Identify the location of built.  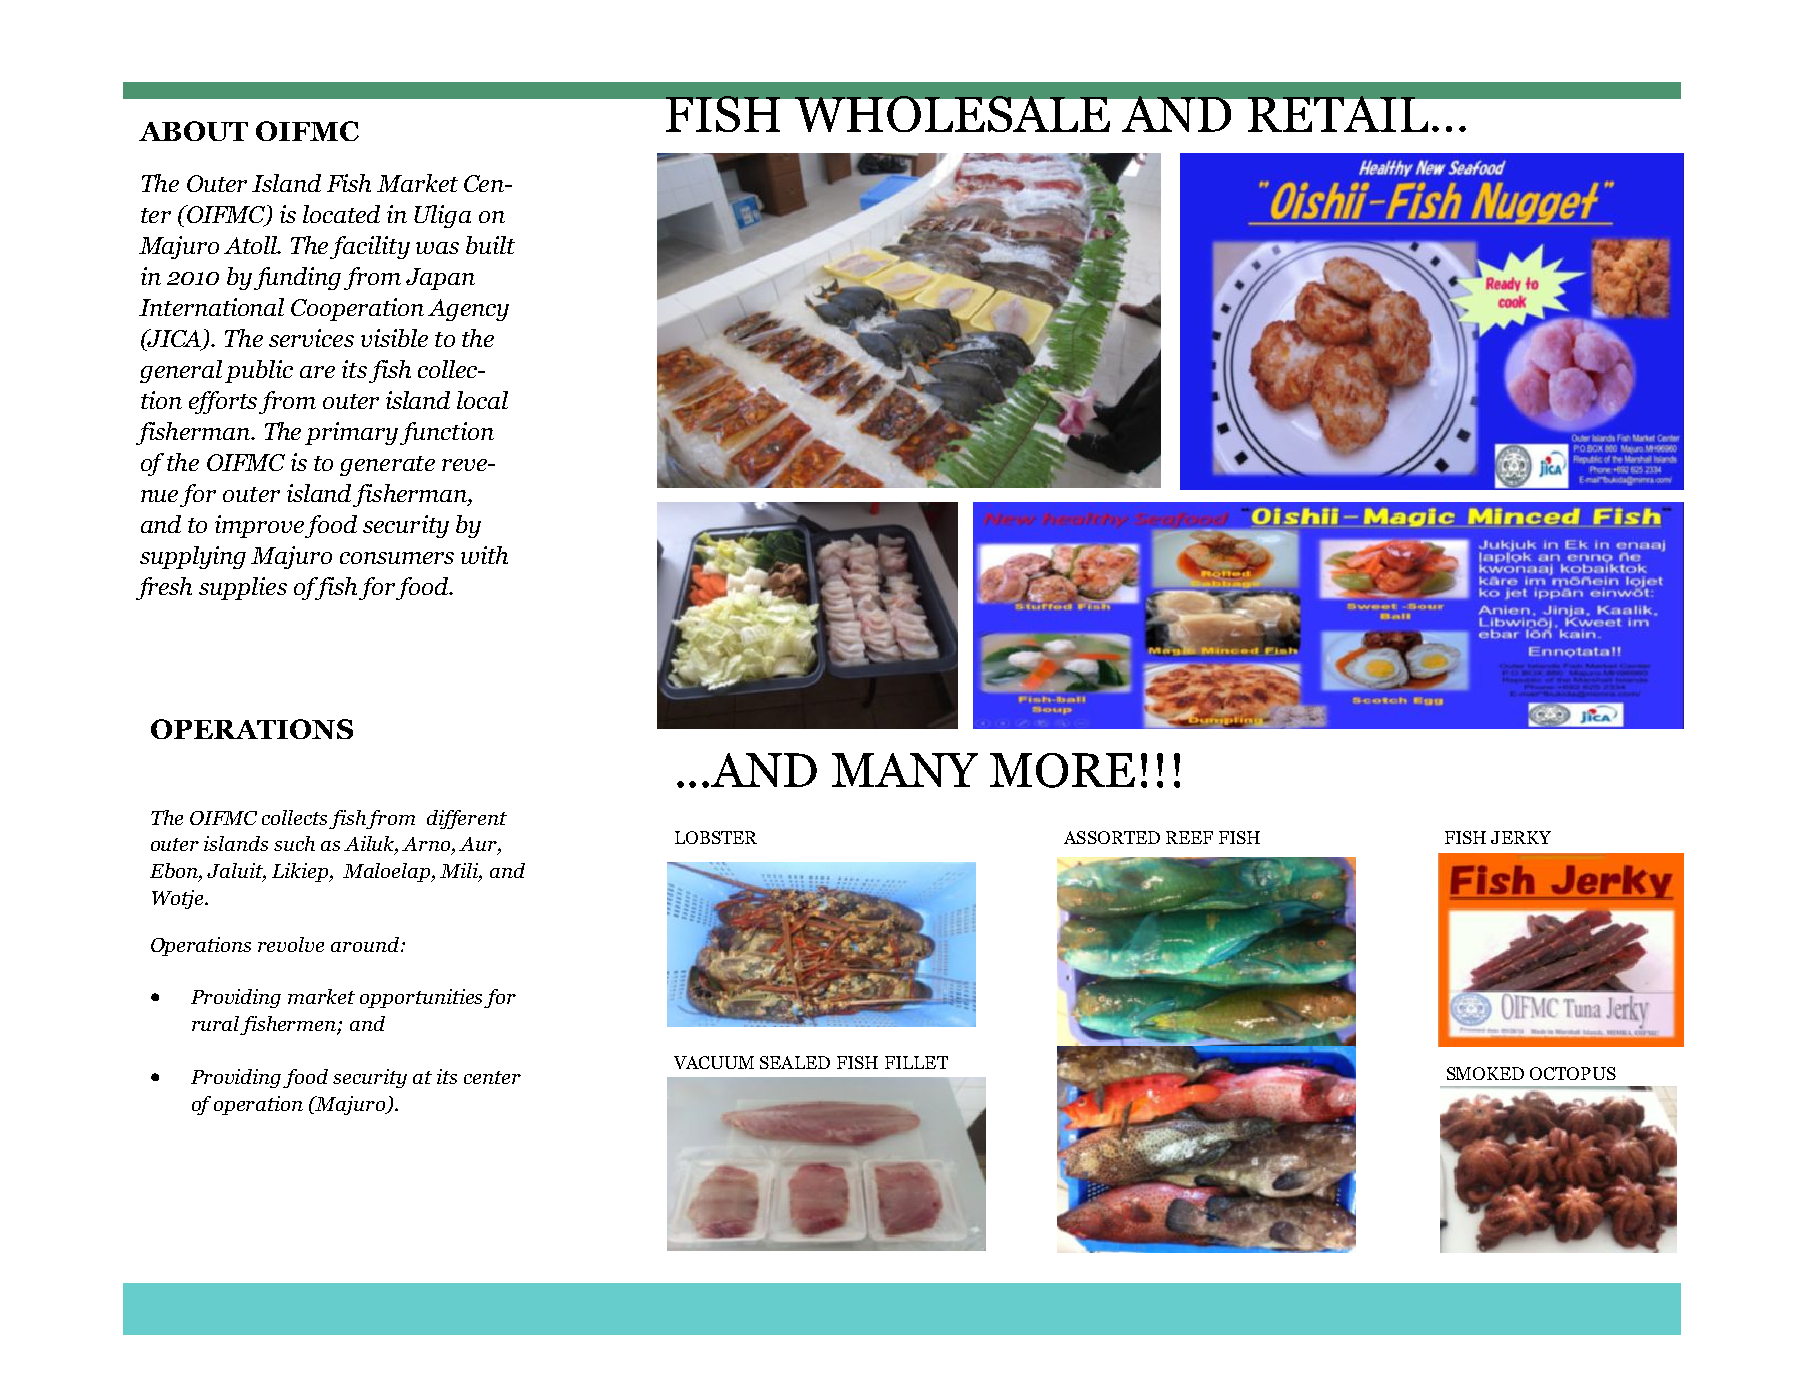
(490, 245).
